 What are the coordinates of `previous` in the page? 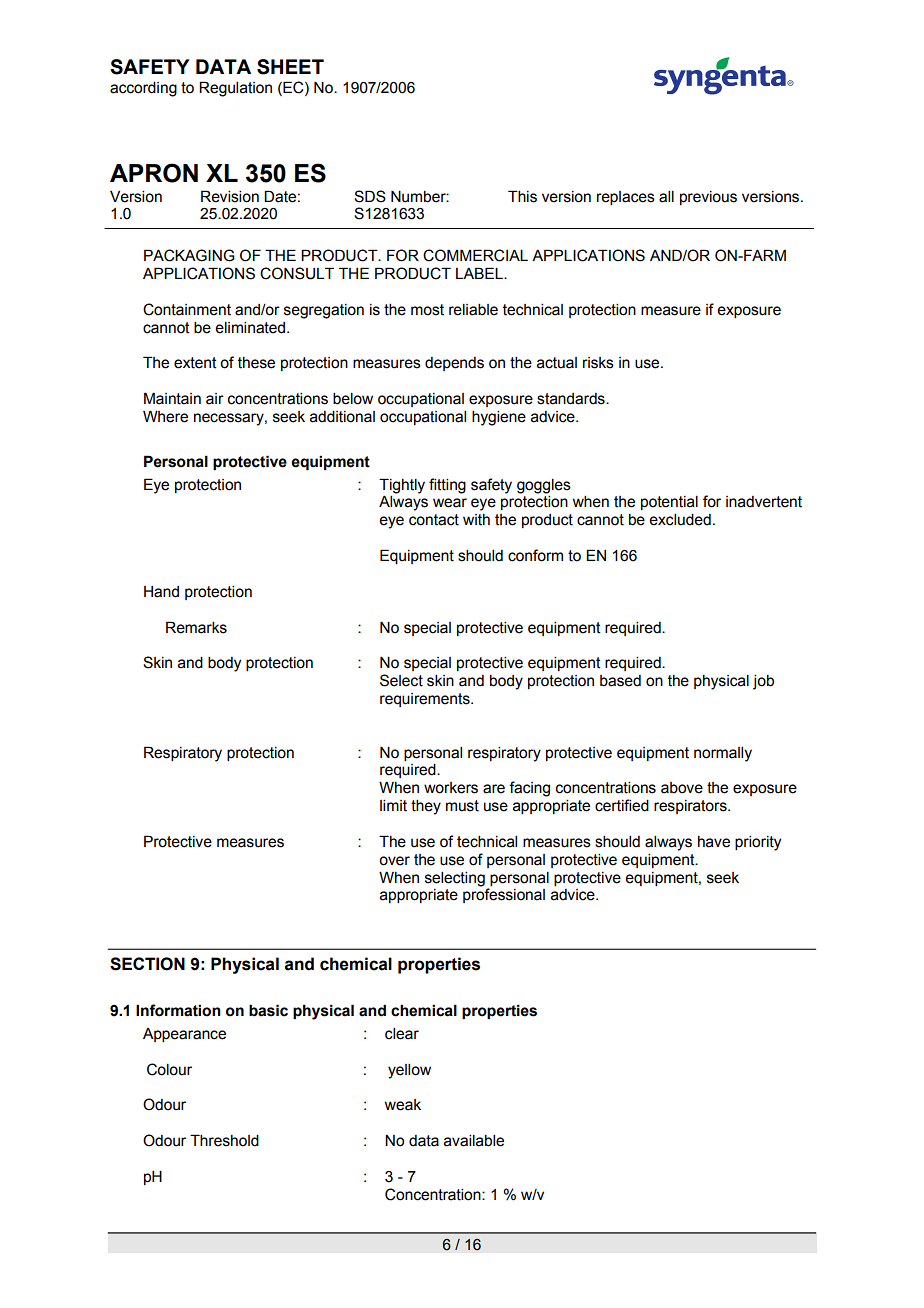 It's located at (708, 198).
